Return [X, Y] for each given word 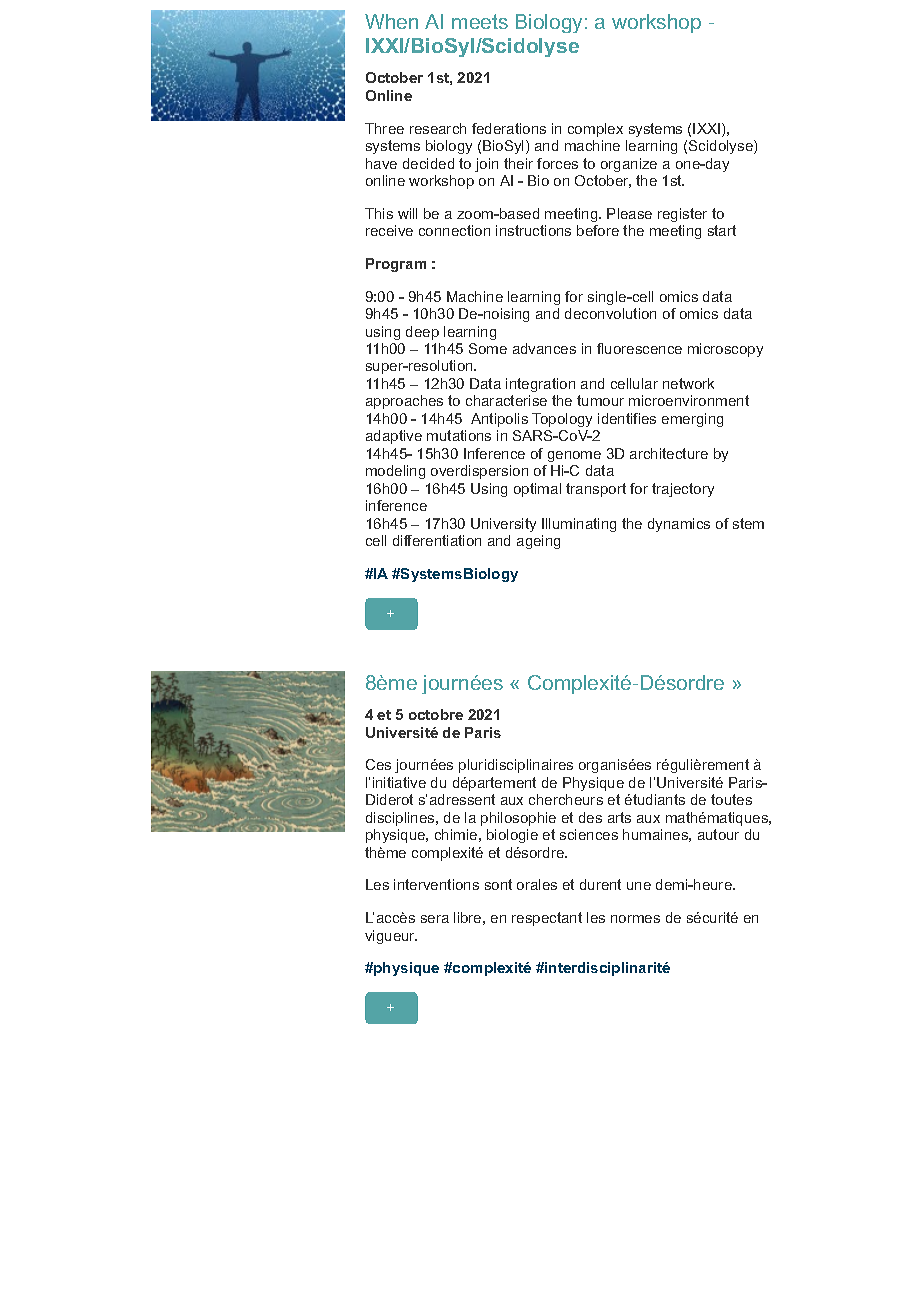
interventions [436, 884]
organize [629, 165]
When [391, 21]
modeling [395, 472]
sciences [589, 834]
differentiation [437, 540]
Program [396, 265]
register [682, 215]
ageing [538, 542]
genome [574, 456]
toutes [731, 799]
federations [509, 128]
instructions [533, 230]
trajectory [683, 490]
